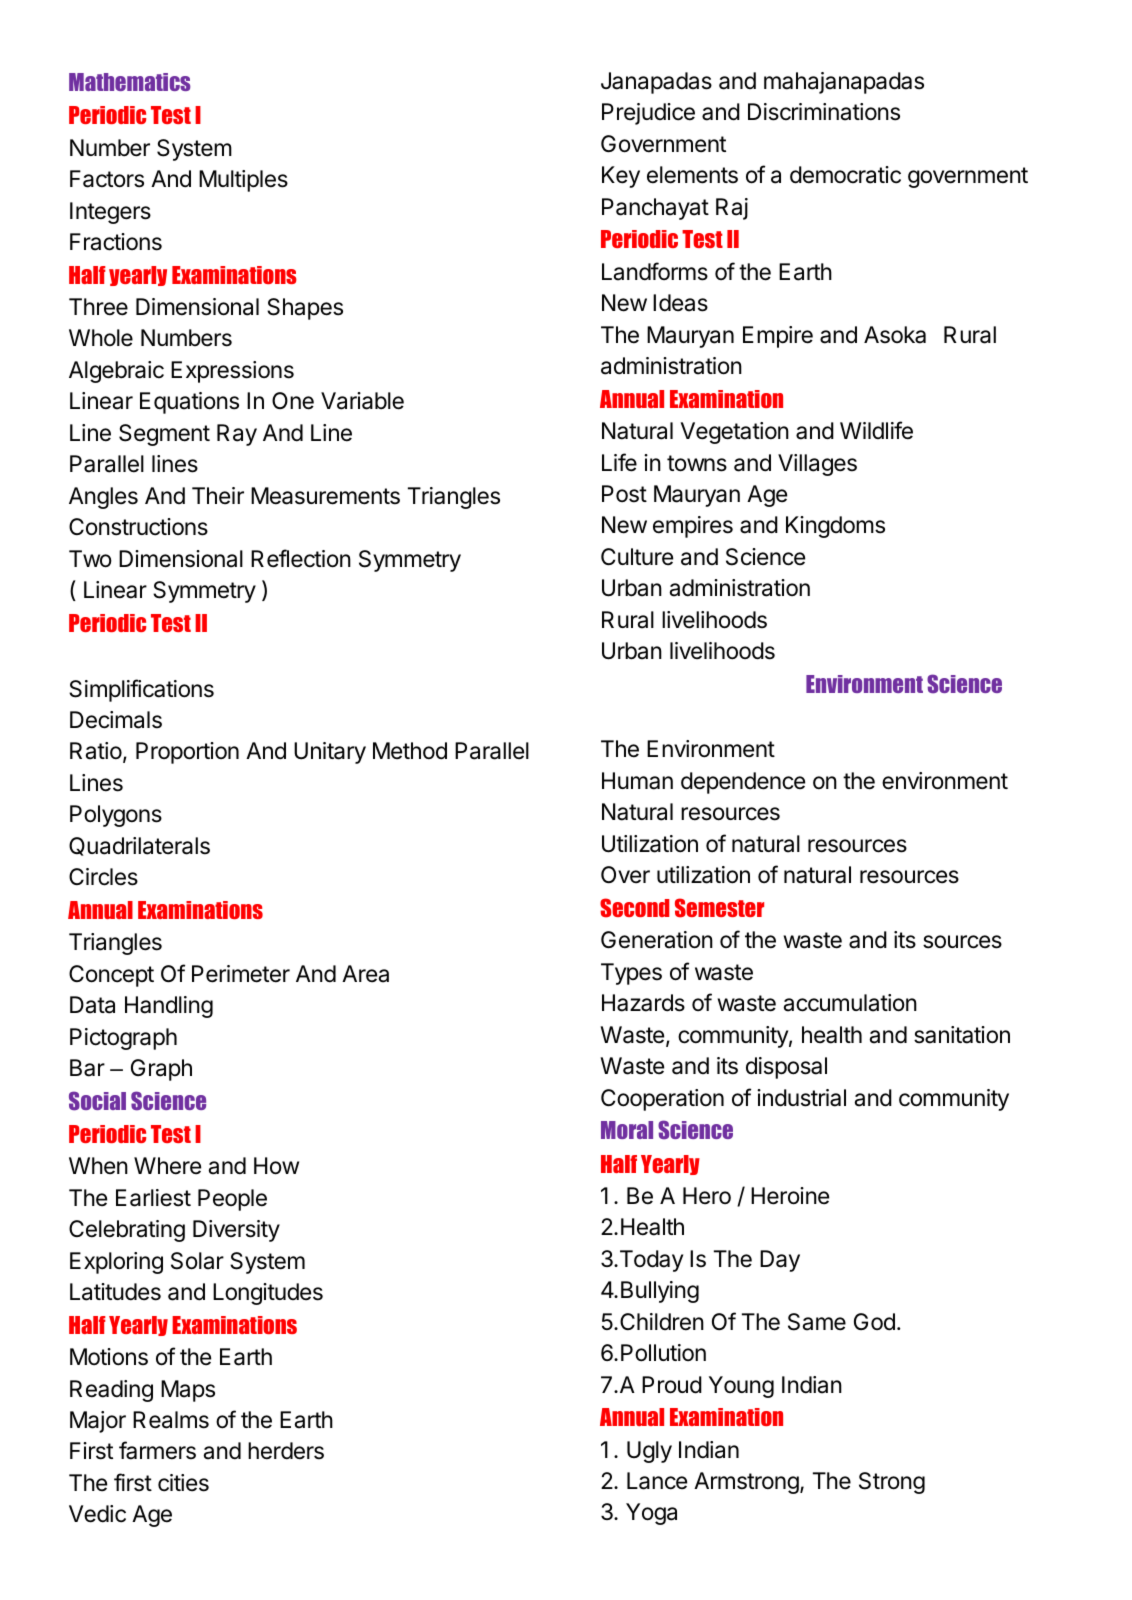 Image resolution: width=1132 pixels, height=1600 pixels. Describe the element at coordinates (183, 1483) in the screenshot. I see `cities` at that location.
